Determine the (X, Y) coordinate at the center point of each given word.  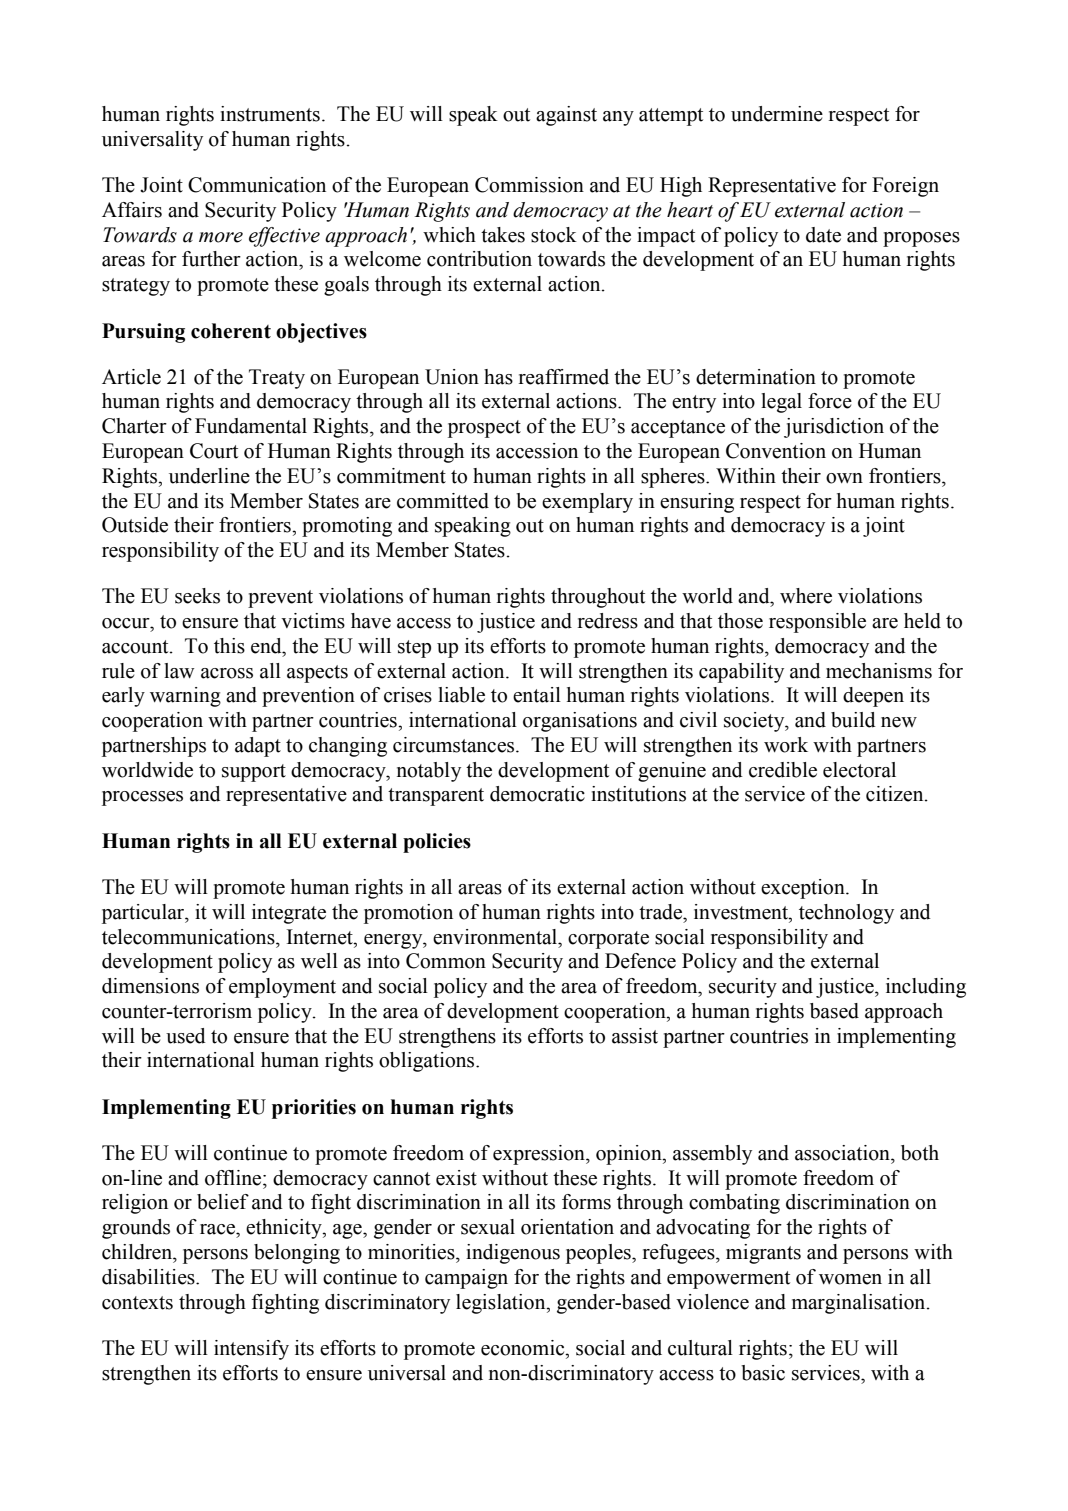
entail (537, 695)
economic (524, 1348)
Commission (529, 185)
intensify (251, 1350)
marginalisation (860, 1304)
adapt (258, 747)
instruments (270, 114)
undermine (777, 114)
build (853, 720)
